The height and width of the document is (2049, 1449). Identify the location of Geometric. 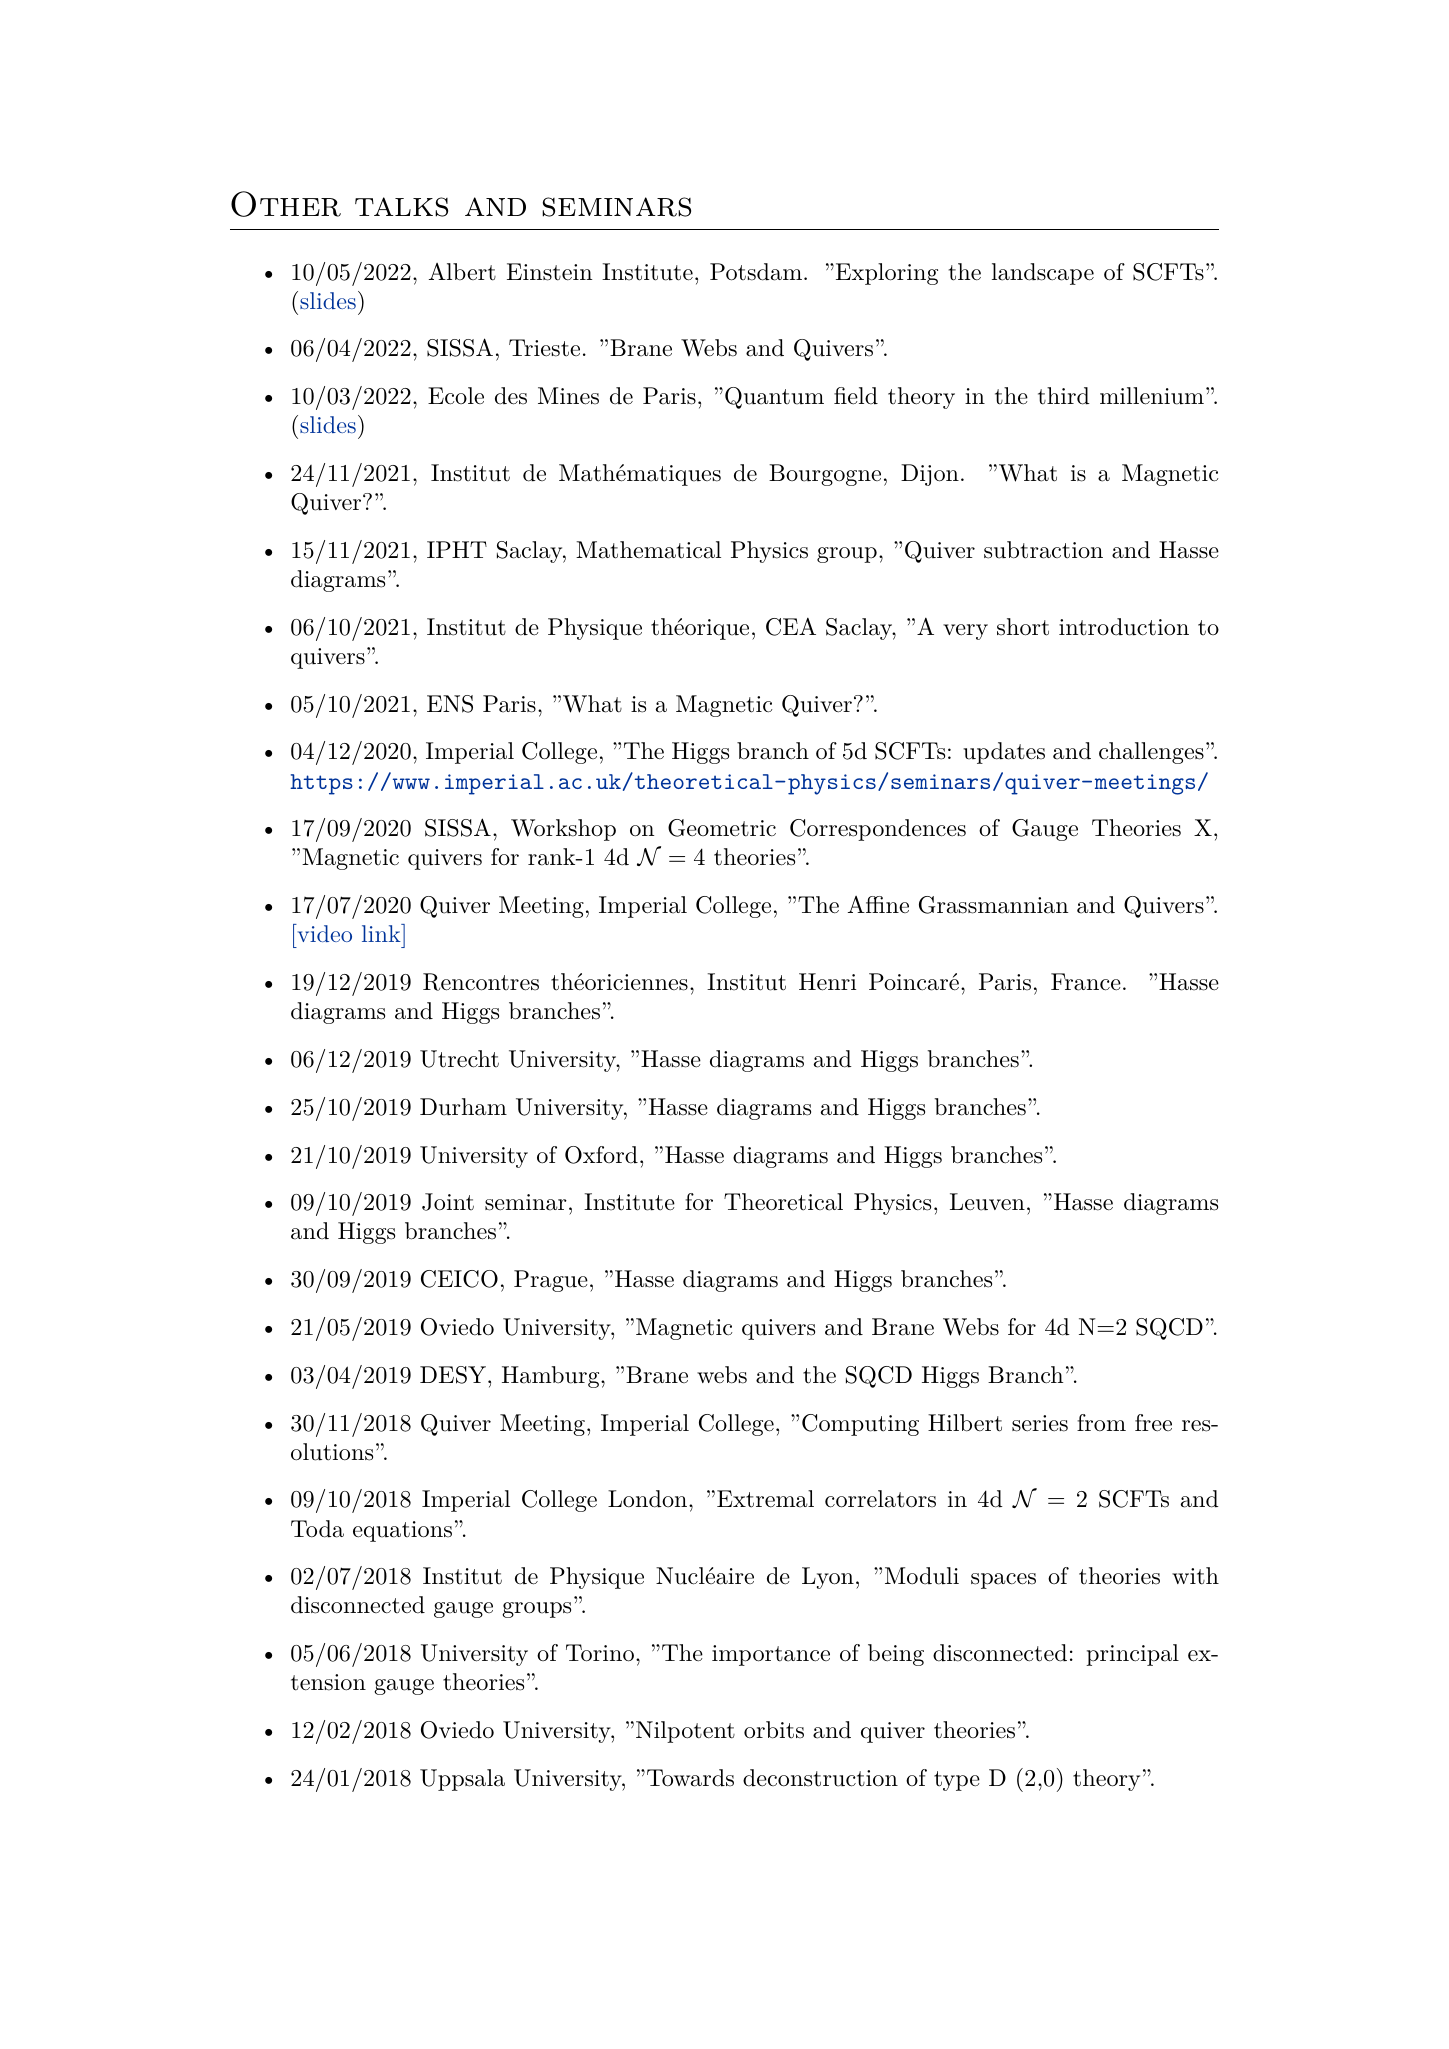
(722, 828).
